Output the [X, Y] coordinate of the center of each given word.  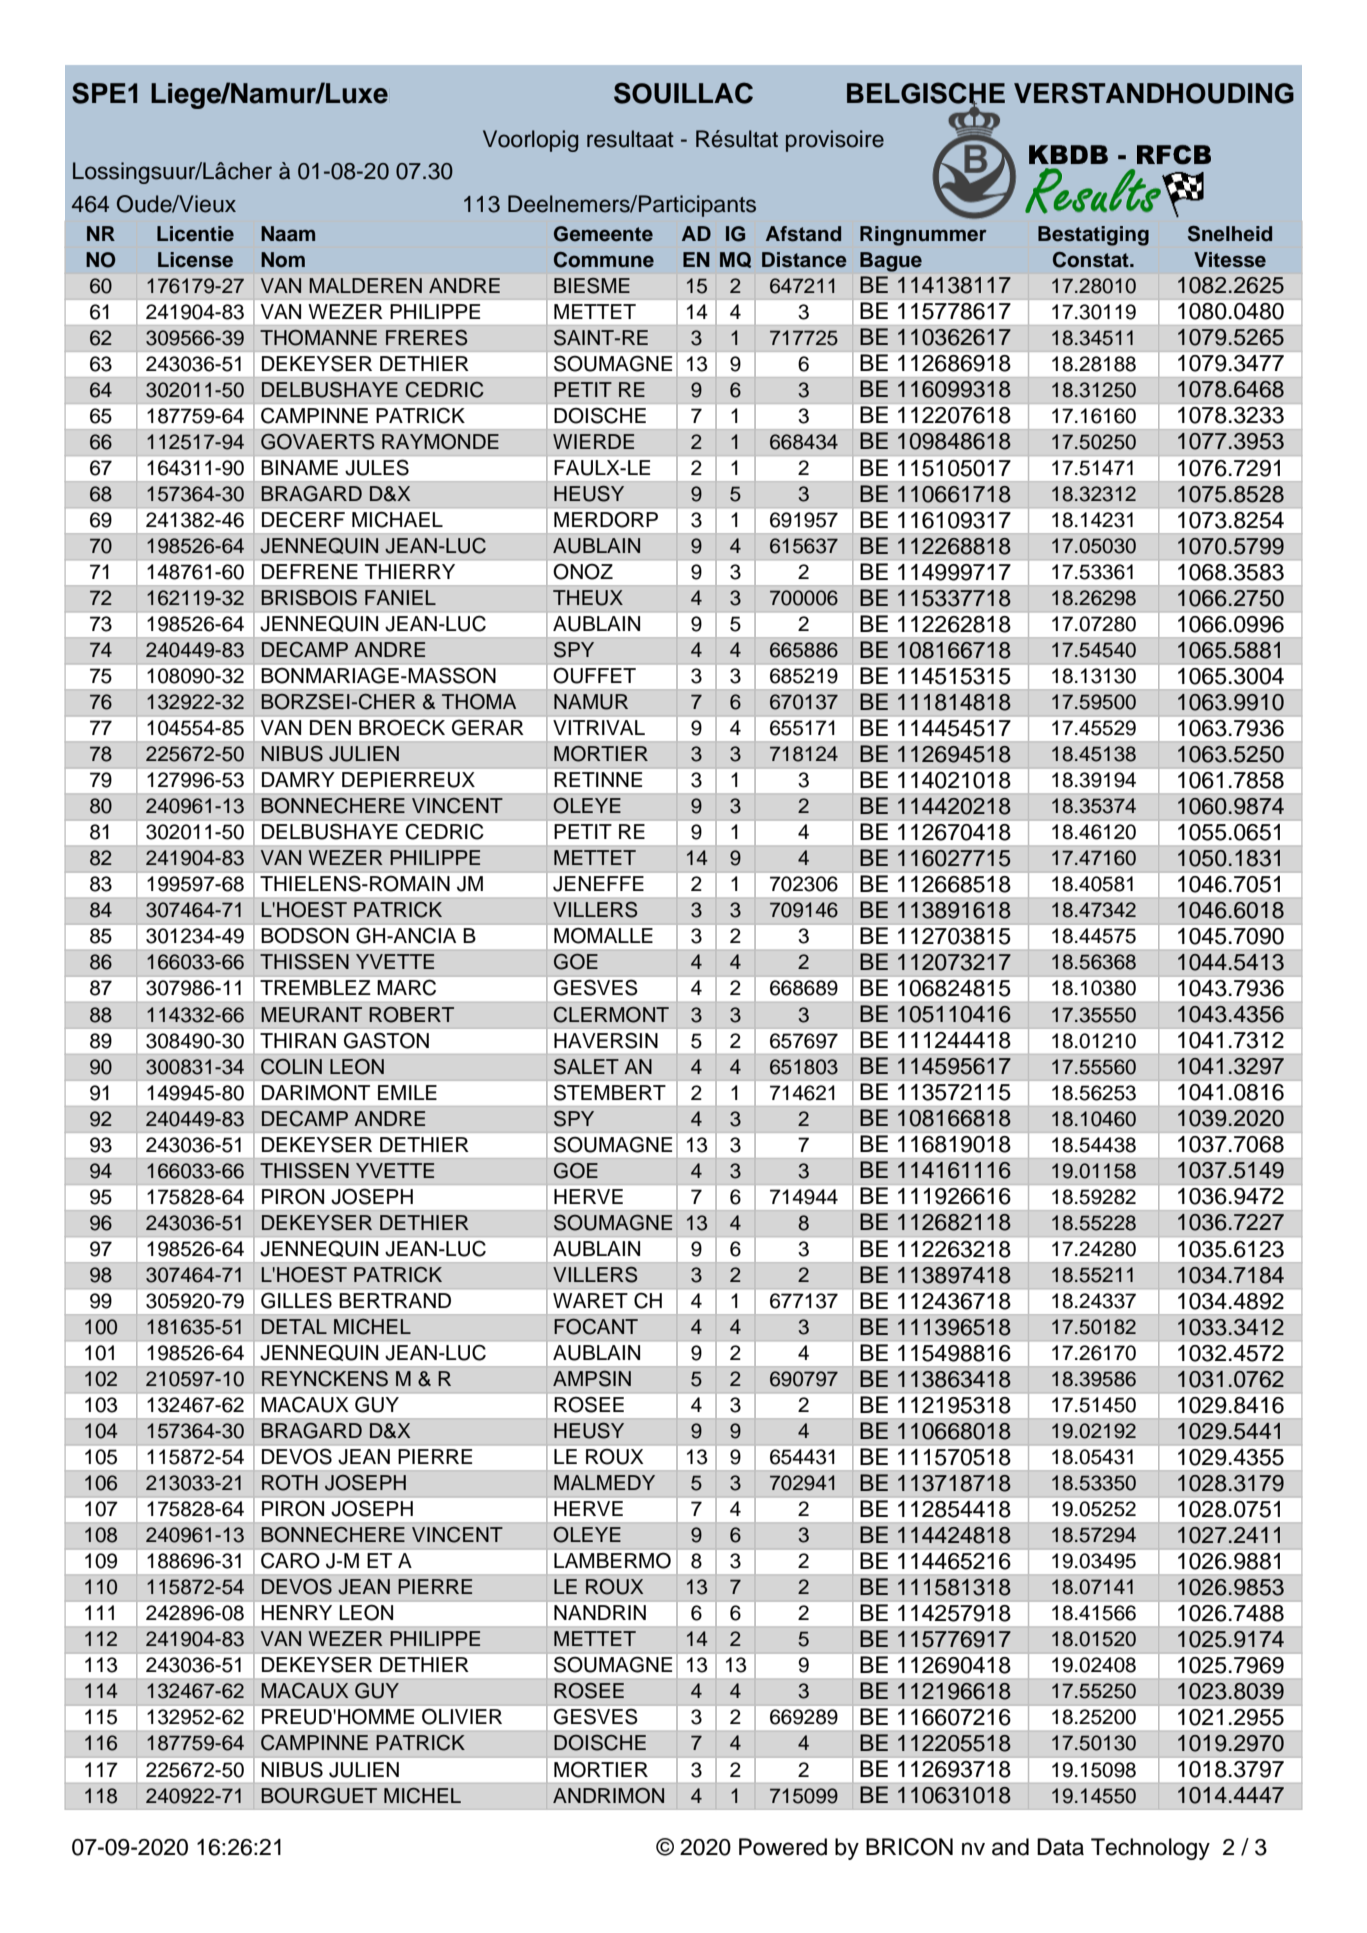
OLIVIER [462, 1716]
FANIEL [400, 597]
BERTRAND [395, 1300]
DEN [330, 727]
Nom [283, 260]
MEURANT [311, 1015]
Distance [804, 260]
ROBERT [411, 1015]
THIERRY [410, 571]
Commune [604, 260]
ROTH [290, 1483]
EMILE [407, 1092]
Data [1060, 1847]
